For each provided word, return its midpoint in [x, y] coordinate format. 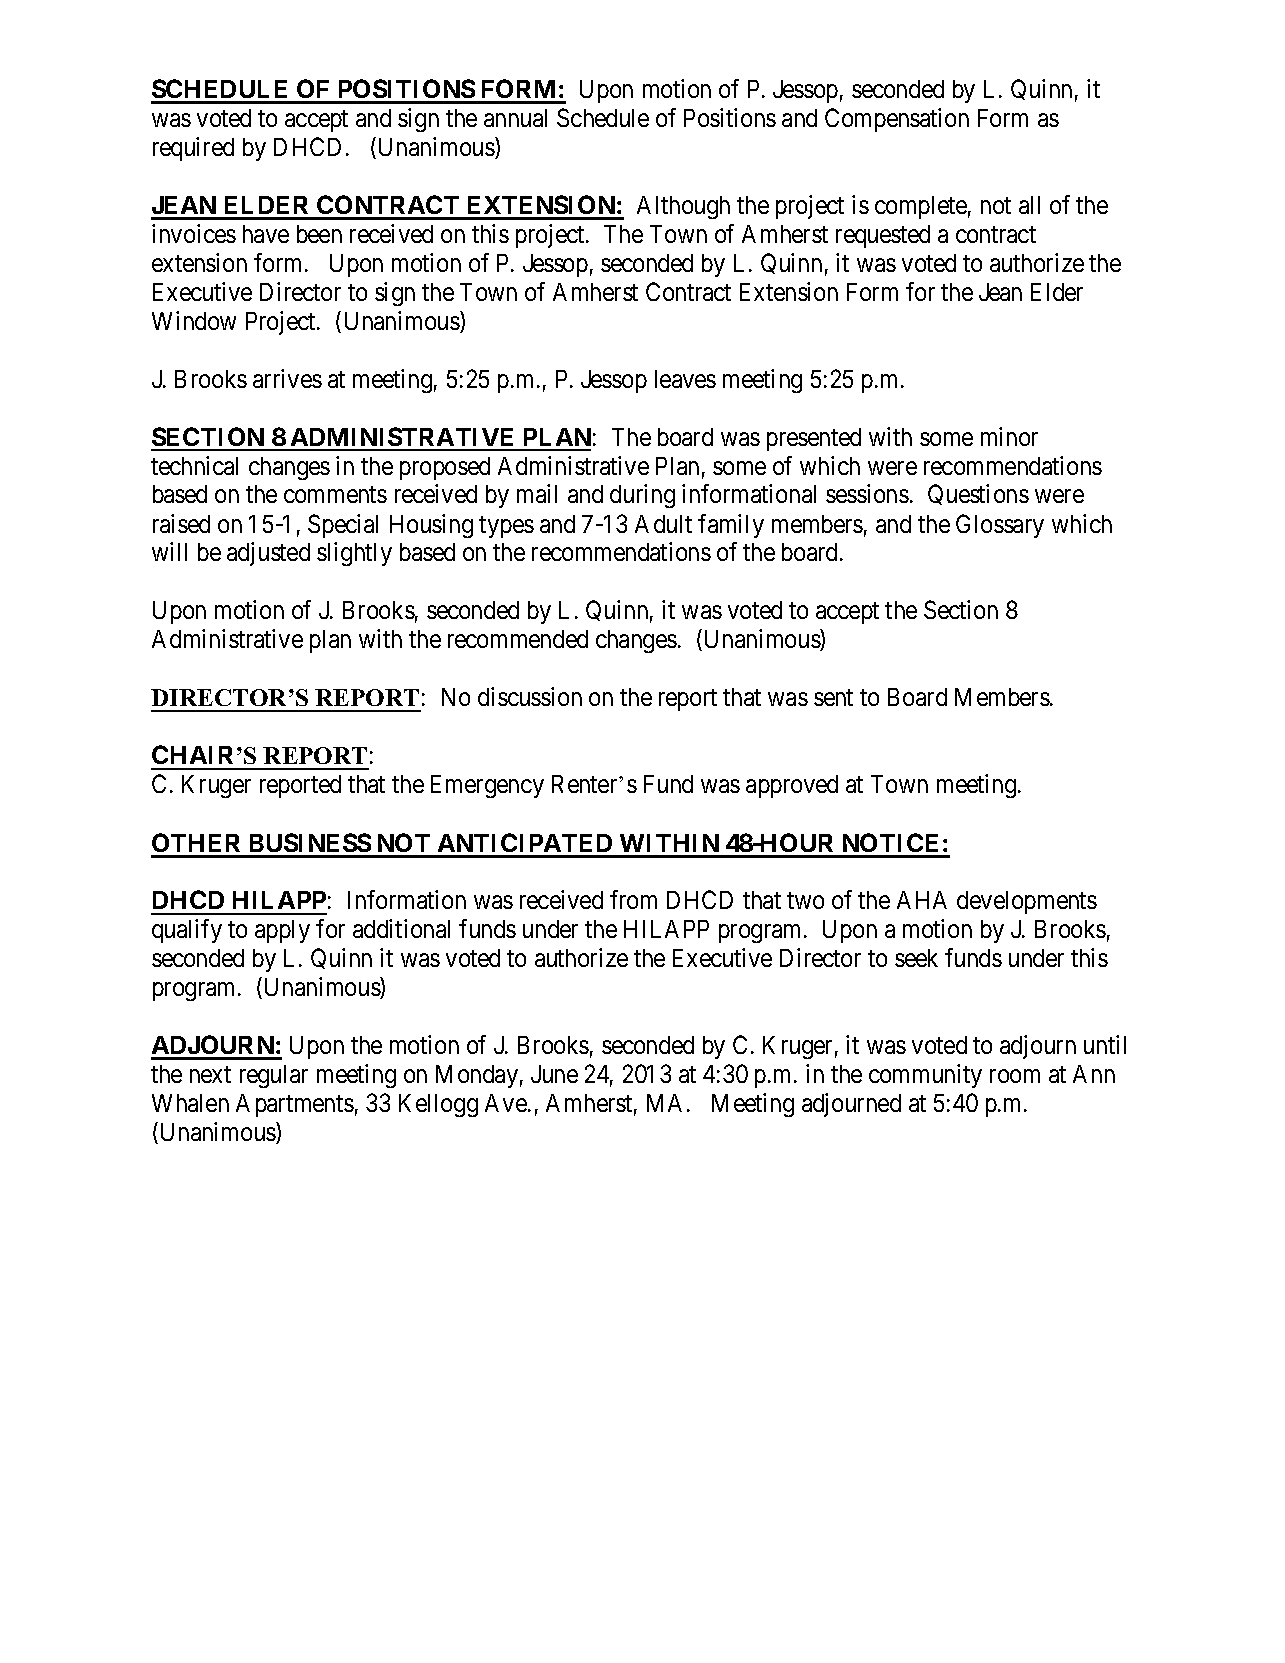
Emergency [487, 786]
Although [683, 207]
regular [274, 1076]
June [554, 1074]
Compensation [897, 120]
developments [1027, 902]
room [1015, 1076]
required [193, 149]
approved [792, 786]
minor [1009, 436]
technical [194, 465]
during [642, 496]
